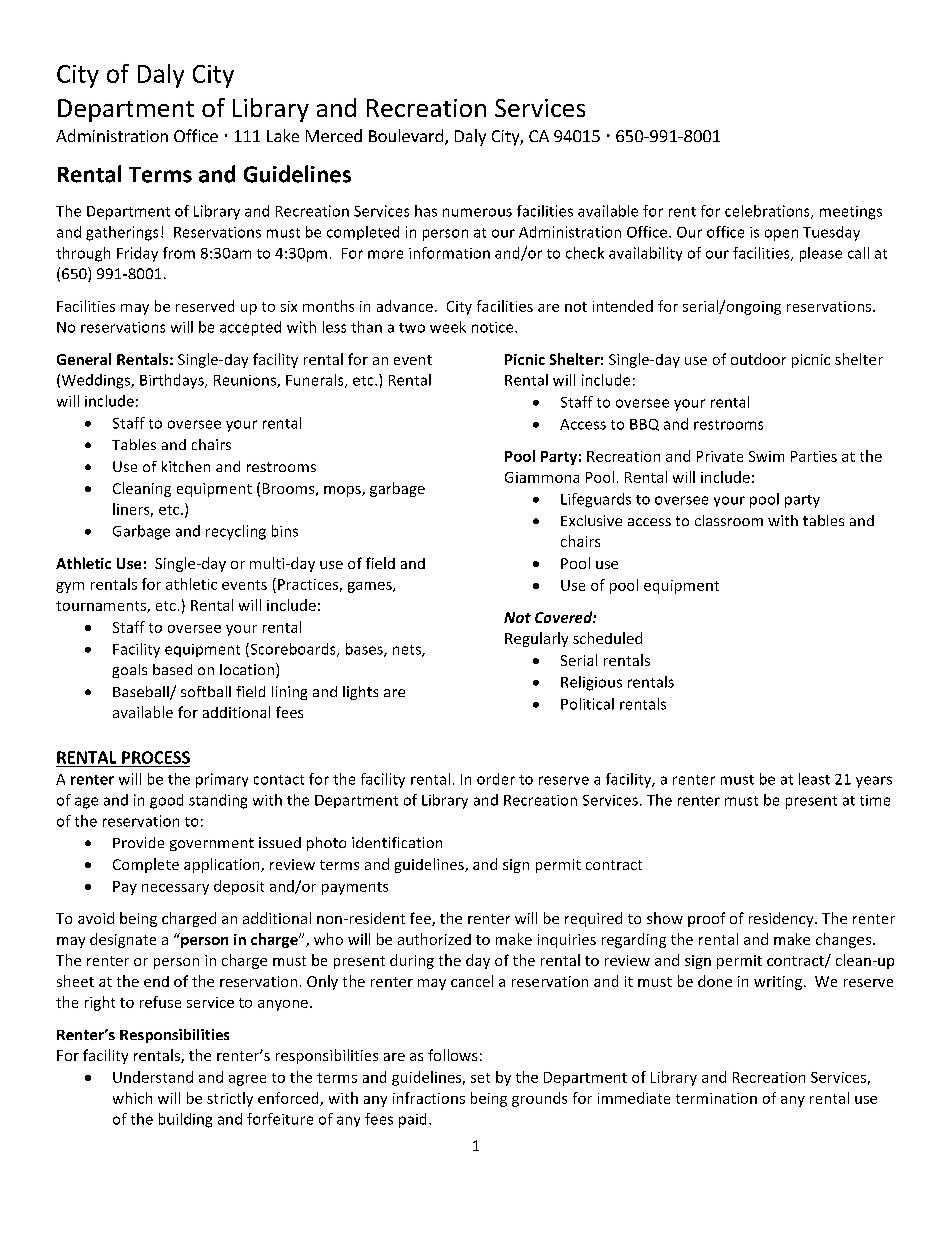 The height and width of the screenshot is (1233, 952). What do you see at coordinates (480, 1078) in the screenshot?
I see `set` at bounding box center [480, 1078].
